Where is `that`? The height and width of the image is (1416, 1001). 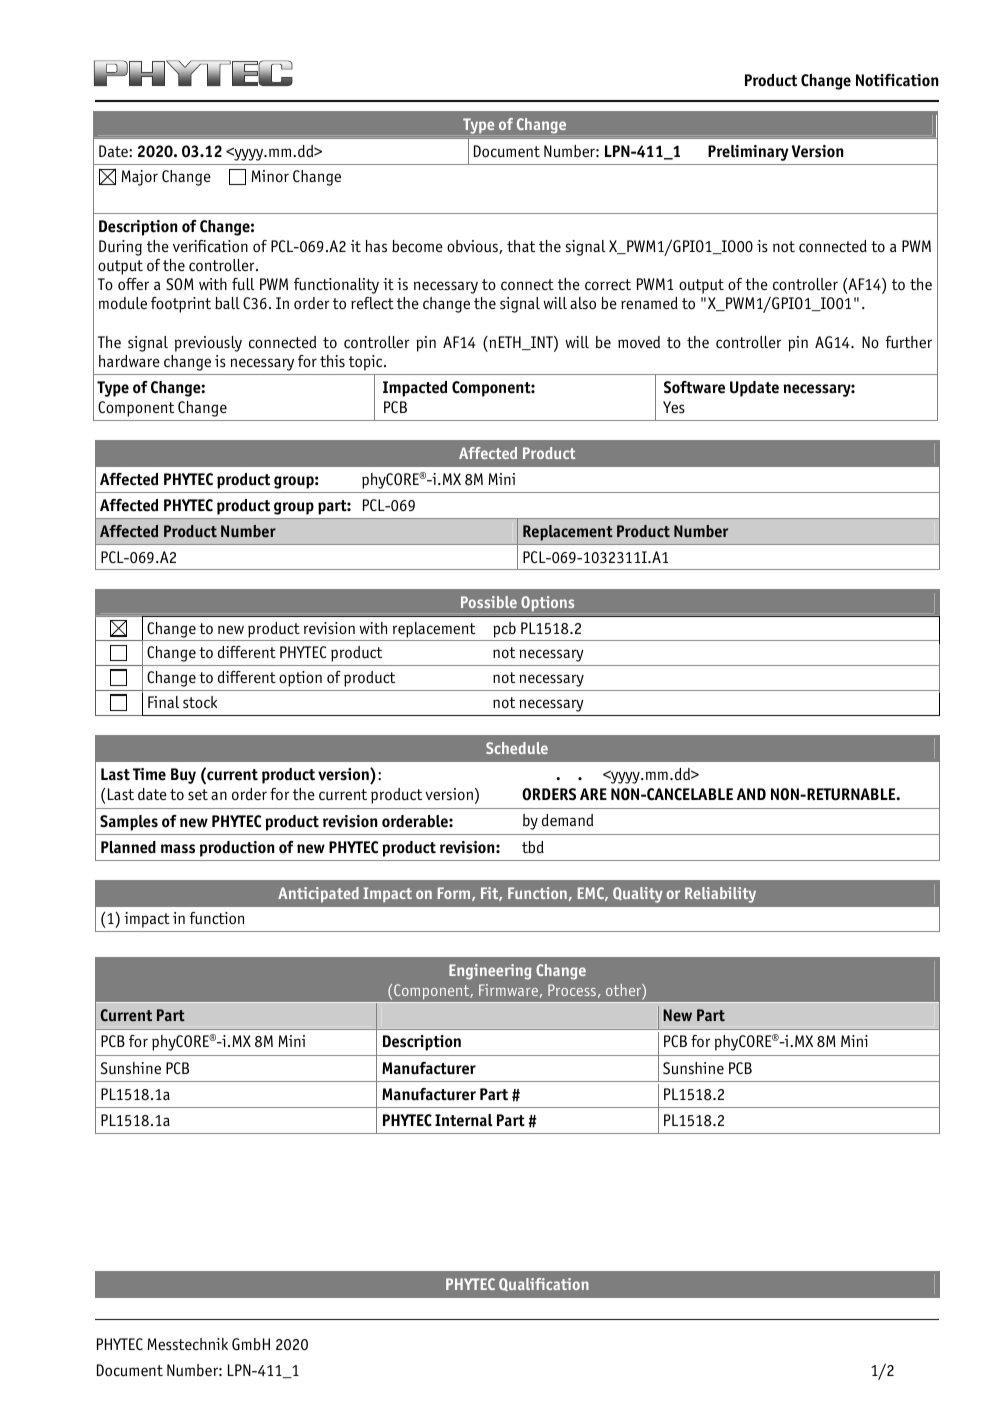
that is located at coordinates (521, 246).
